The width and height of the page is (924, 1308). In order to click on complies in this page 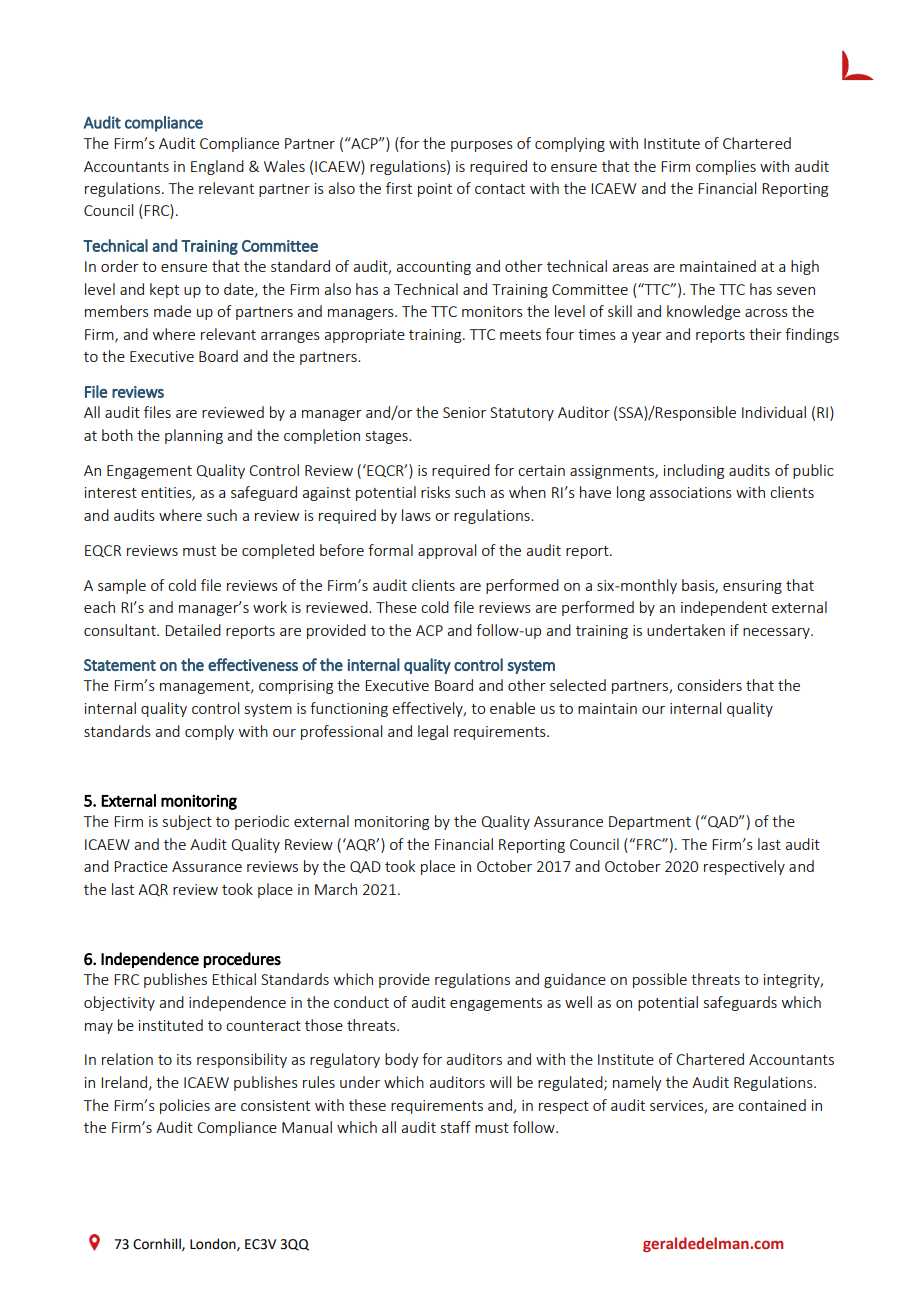, I will do `click(726, 167)`.
